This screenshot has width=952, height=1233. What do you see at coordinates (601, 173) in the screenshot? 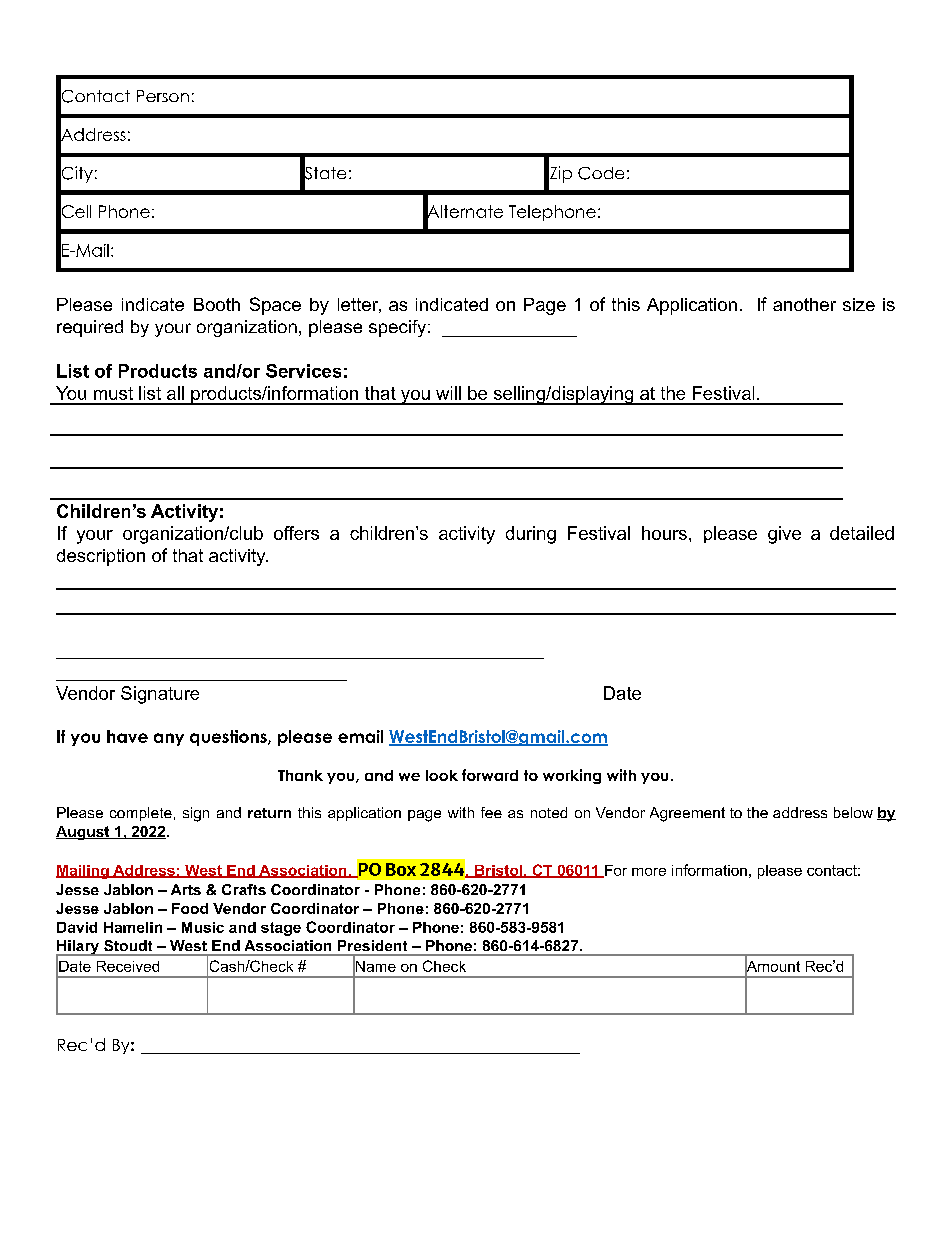
I see `Code` at bounding box center [601, 173].
